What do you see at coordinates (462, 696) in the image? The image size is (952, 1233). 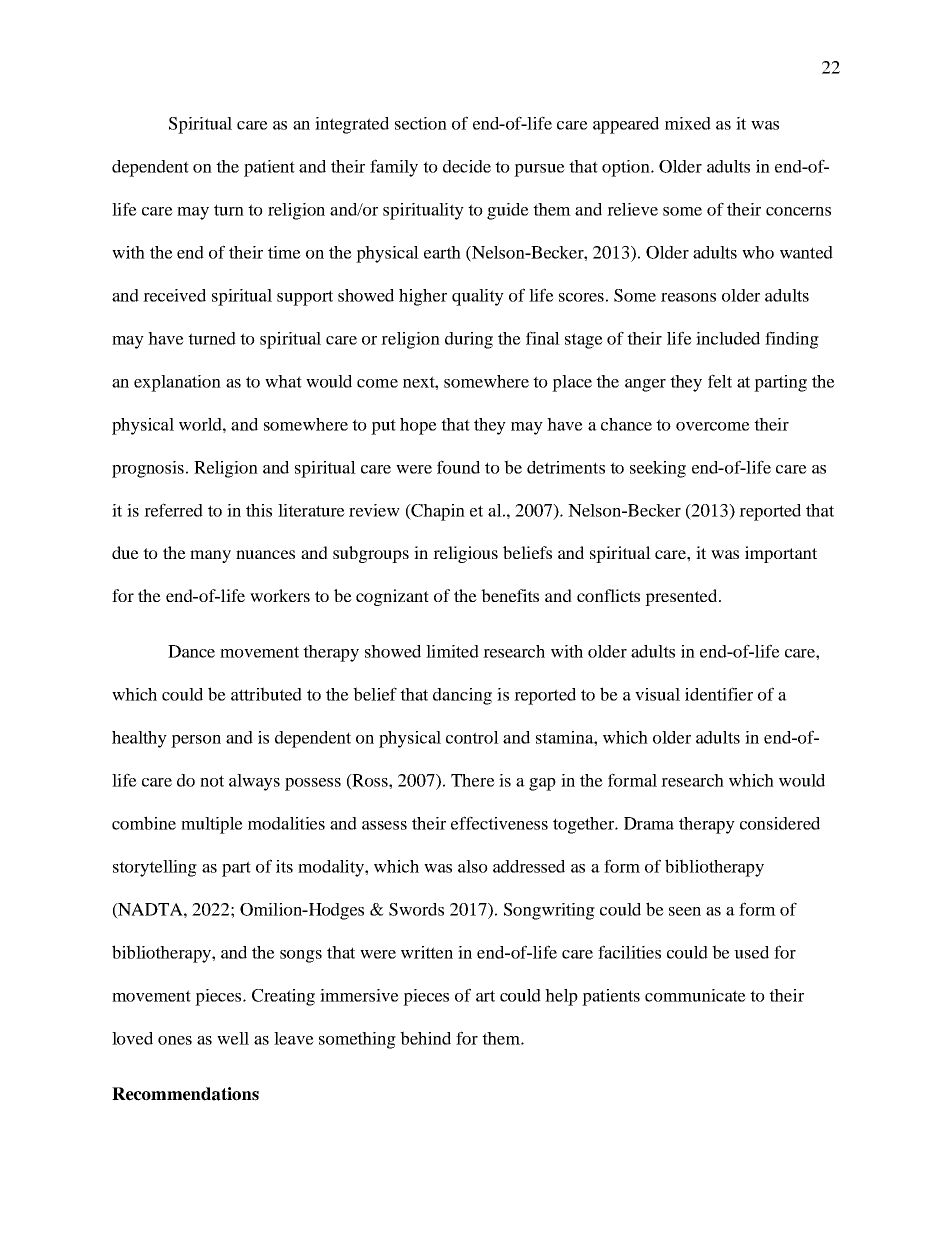 I see `dancing` at bounding box center [462, 696].
